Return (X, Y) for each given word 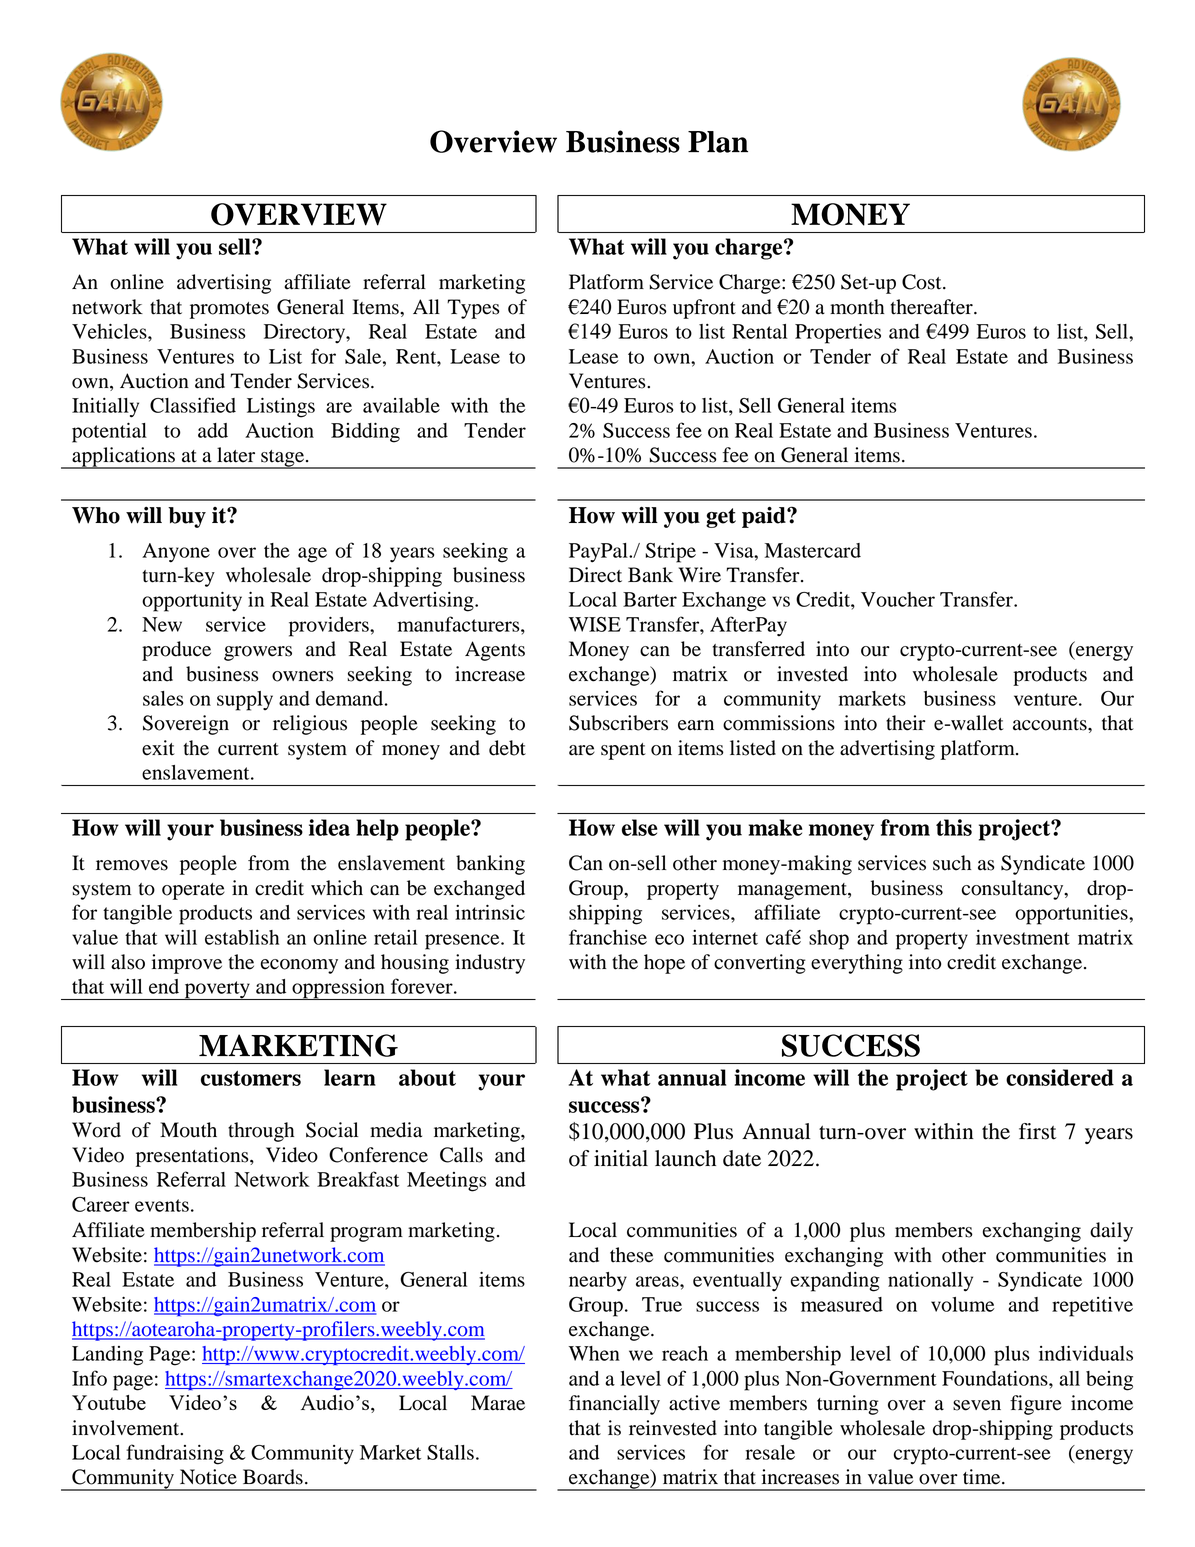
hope (664, 964)
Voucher (898, 599)
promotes (229, 310)
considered (1060, 1077)
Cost (923, 282)
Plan (718, 142)
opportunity (192, 601)
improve (187, 964)
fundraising (175, 1454)
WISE (595, 624)
